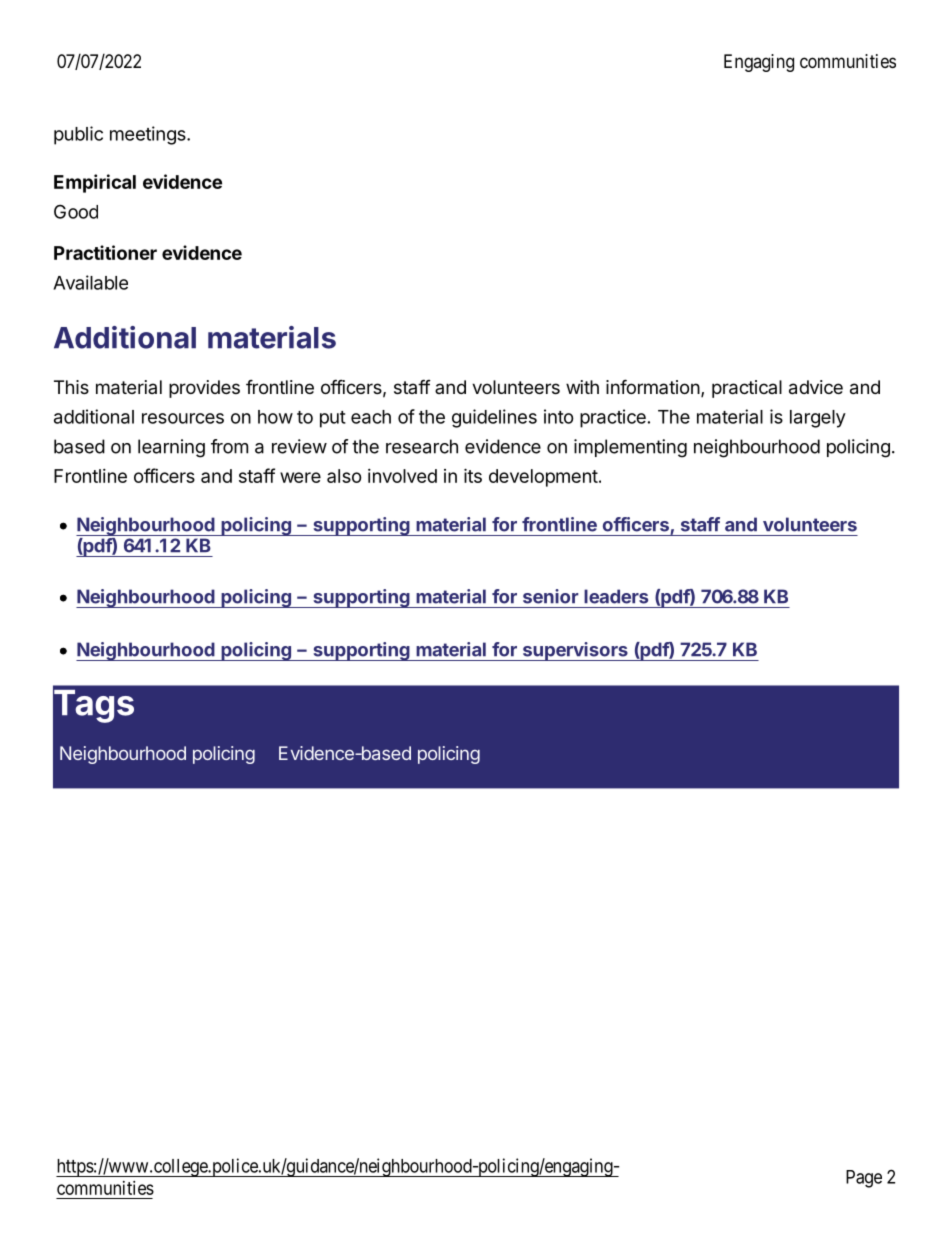  Describe the element at coordinates (575, 651) in the page. I see `supervisors` at that location.
